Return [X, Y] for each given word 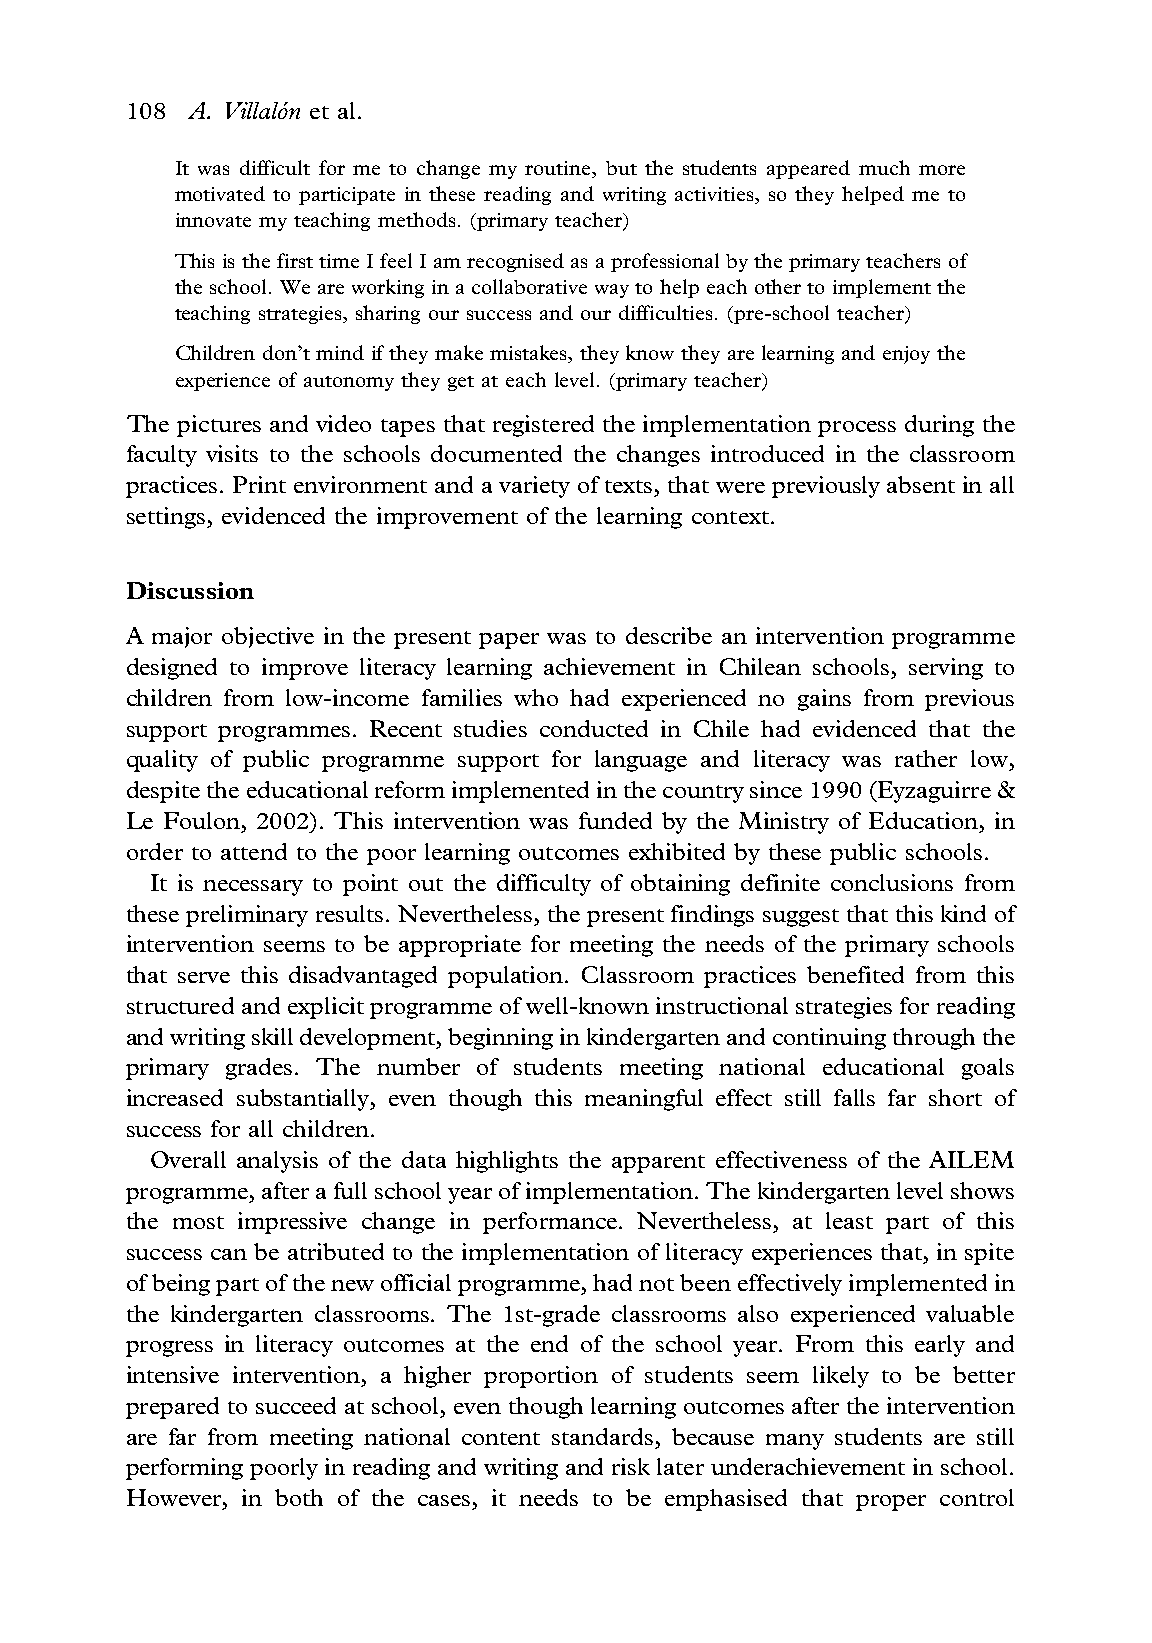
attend [254, 851]
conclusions [892, 882]
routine [559, 169]
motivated [220, 193]
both [299, 1497]
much [884, 167]
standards [602, 1436]
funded [615, 820]
